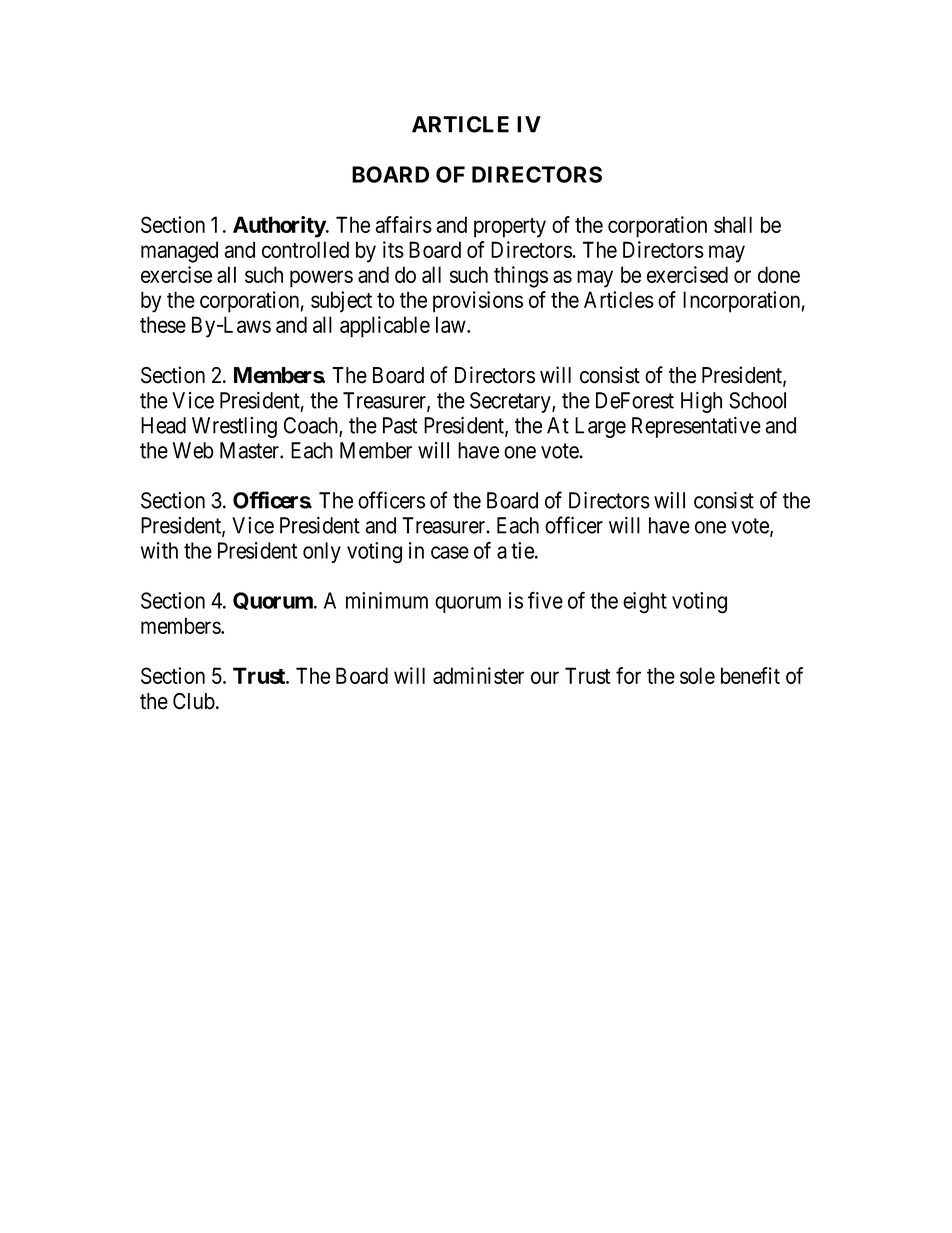 Image resolution: width=952 pixels, height=1233 pixels. Describe the element at coordinates (450, 552) in the document. I see `case` at that location.
